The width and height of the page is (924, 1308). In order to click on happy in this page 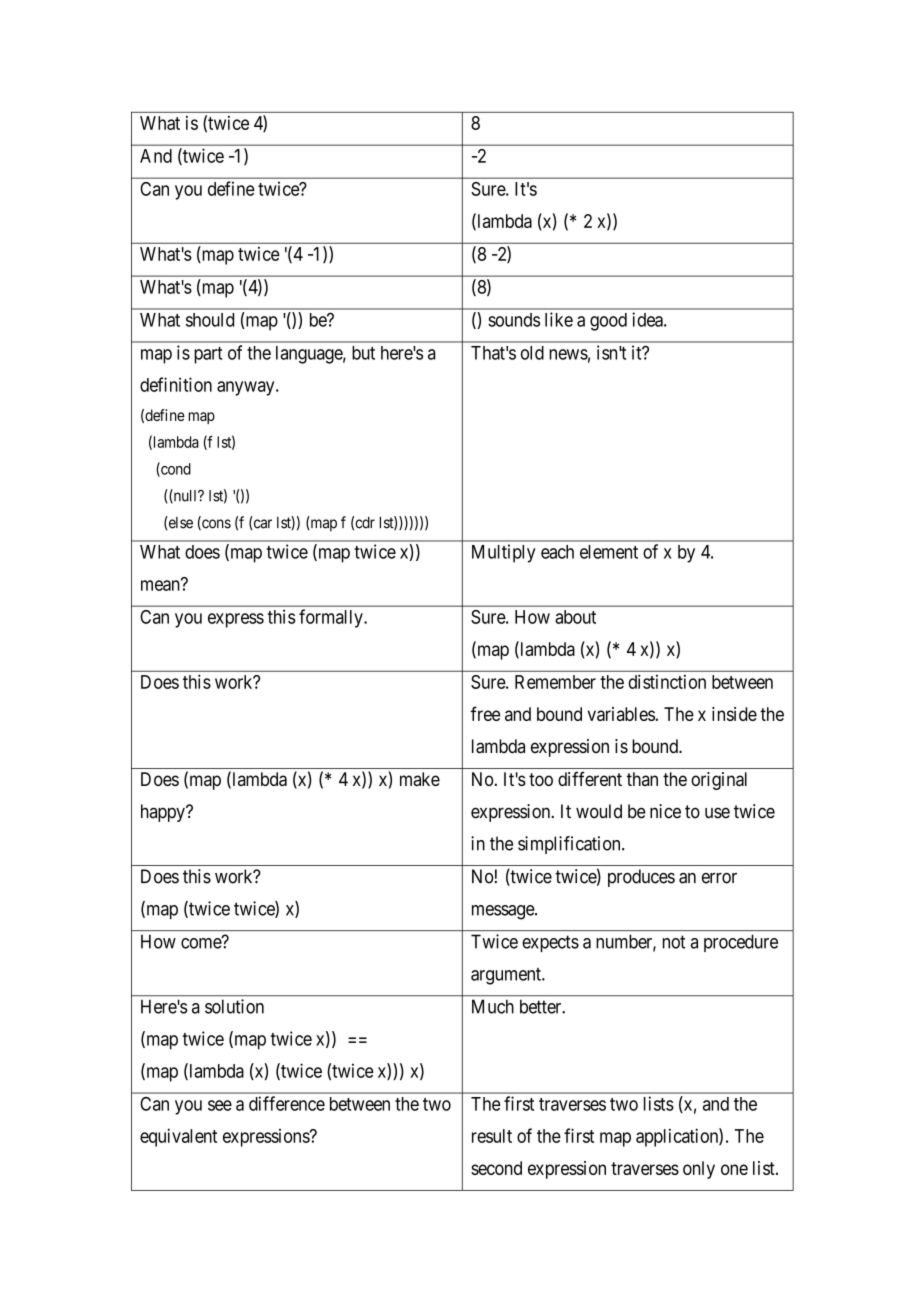, I will do `click(164, 813)`.
